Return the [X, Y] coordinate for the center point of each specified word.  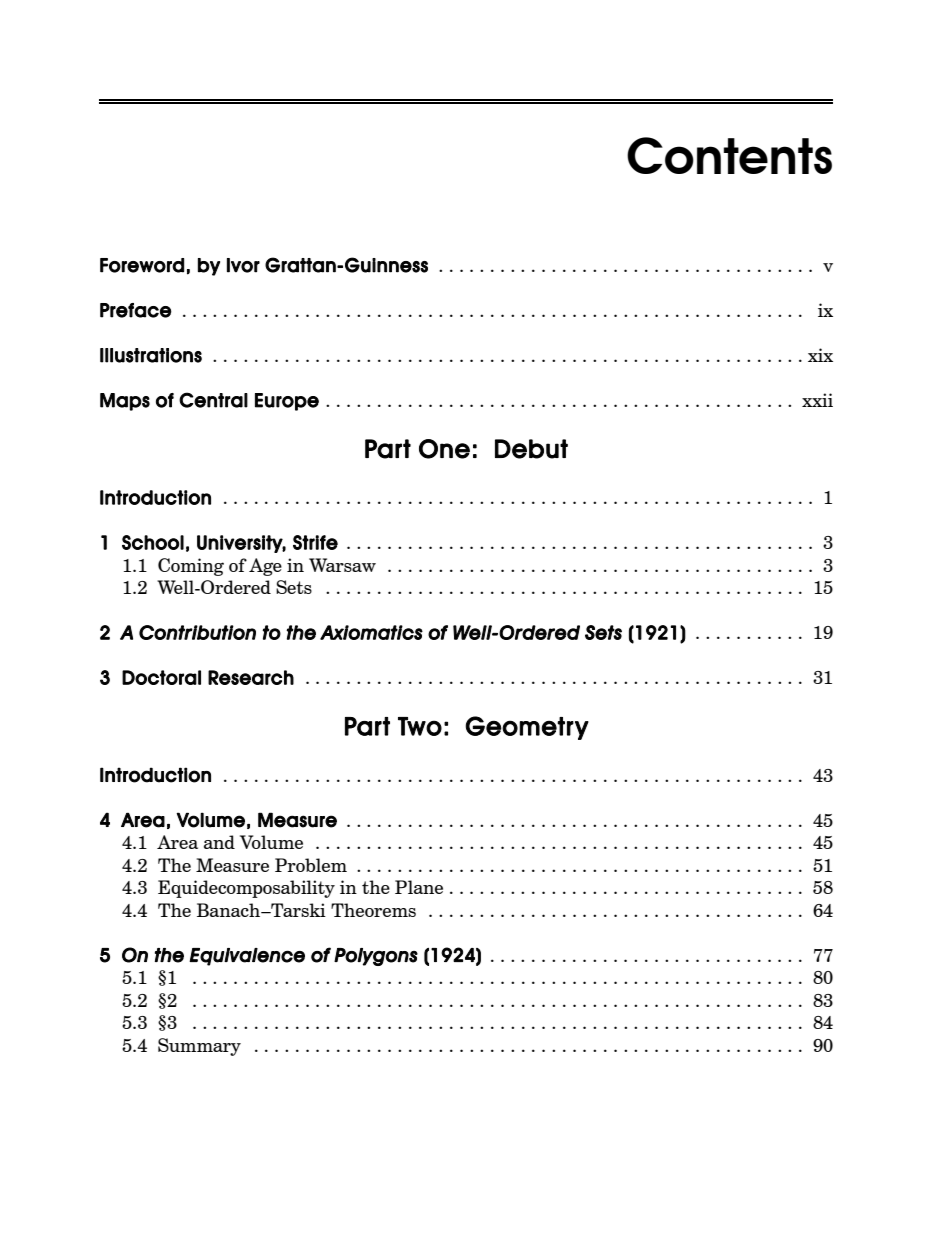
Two [420, 726]
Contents [729, 155]
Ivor [243, 265]
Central [213, 400]
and [219, 842]
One [444, 449]
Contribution [197, 632]
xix [820, 355]
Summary [199, 1047]
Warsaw [342, 565]
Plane [419, 887]
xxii [817, 400]
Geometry [527, 728]
